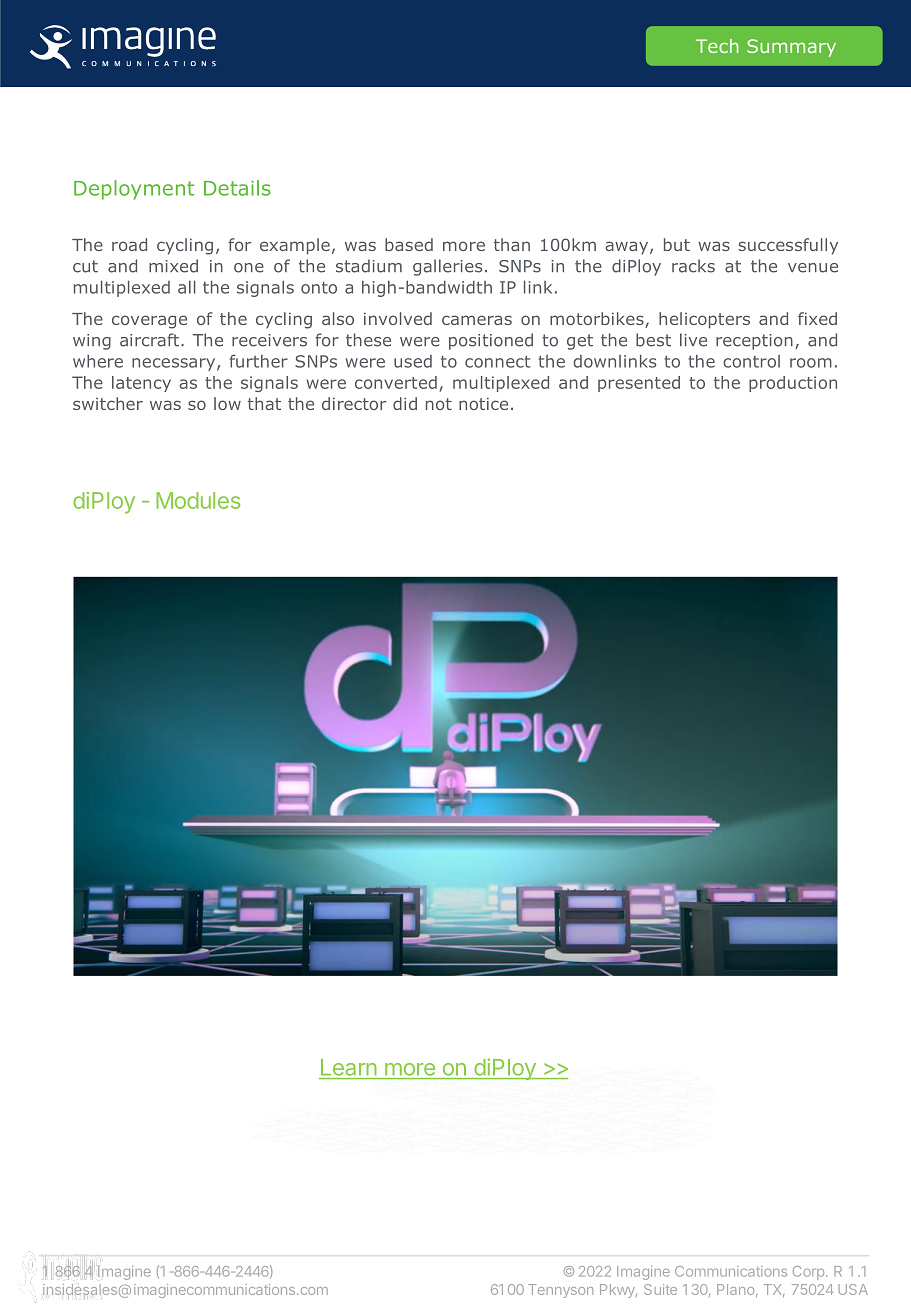 This screenshot has height=1316, width=911. I want to click on notice, so click(483, 404).
